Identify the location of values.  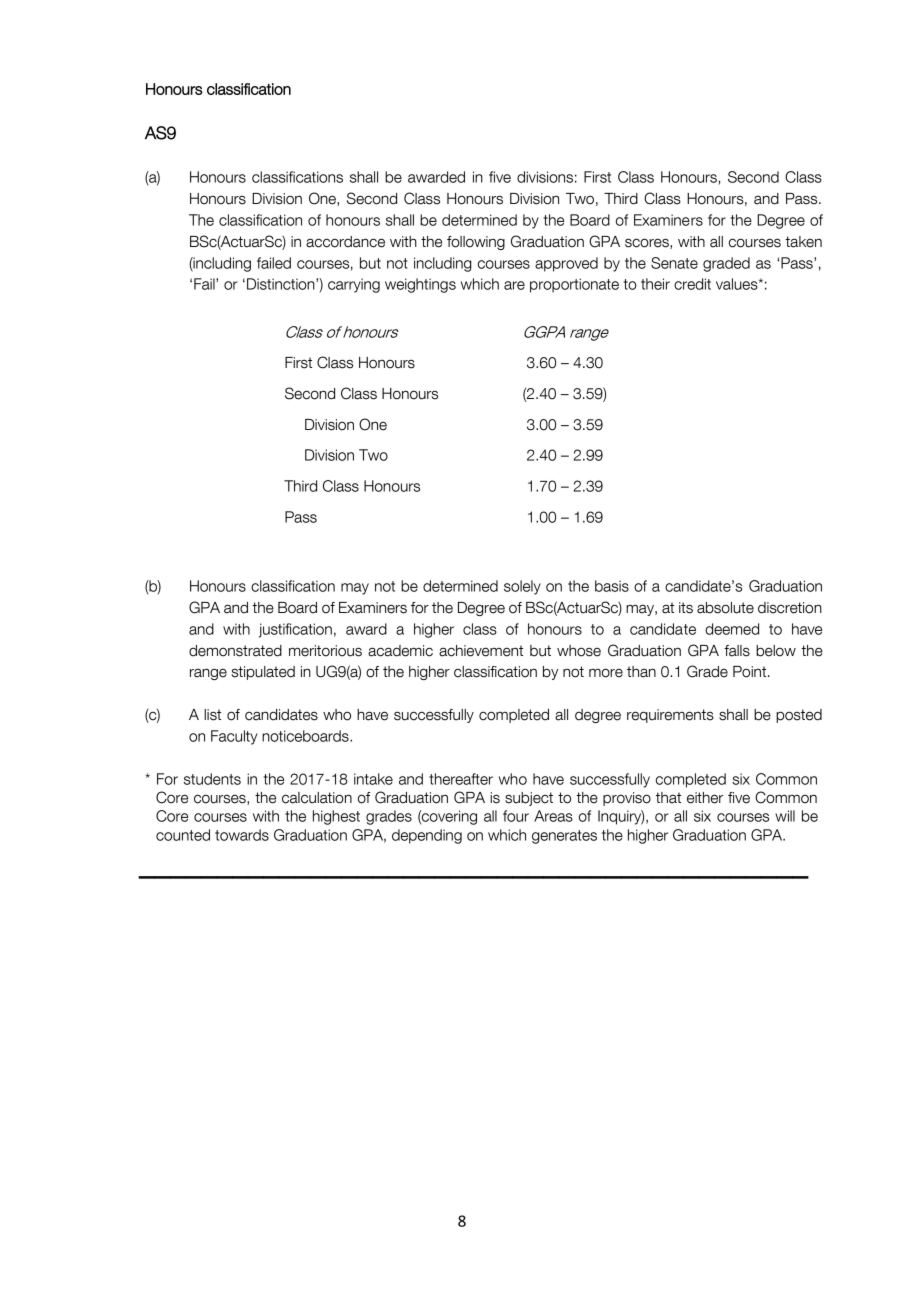
(738, 284).
